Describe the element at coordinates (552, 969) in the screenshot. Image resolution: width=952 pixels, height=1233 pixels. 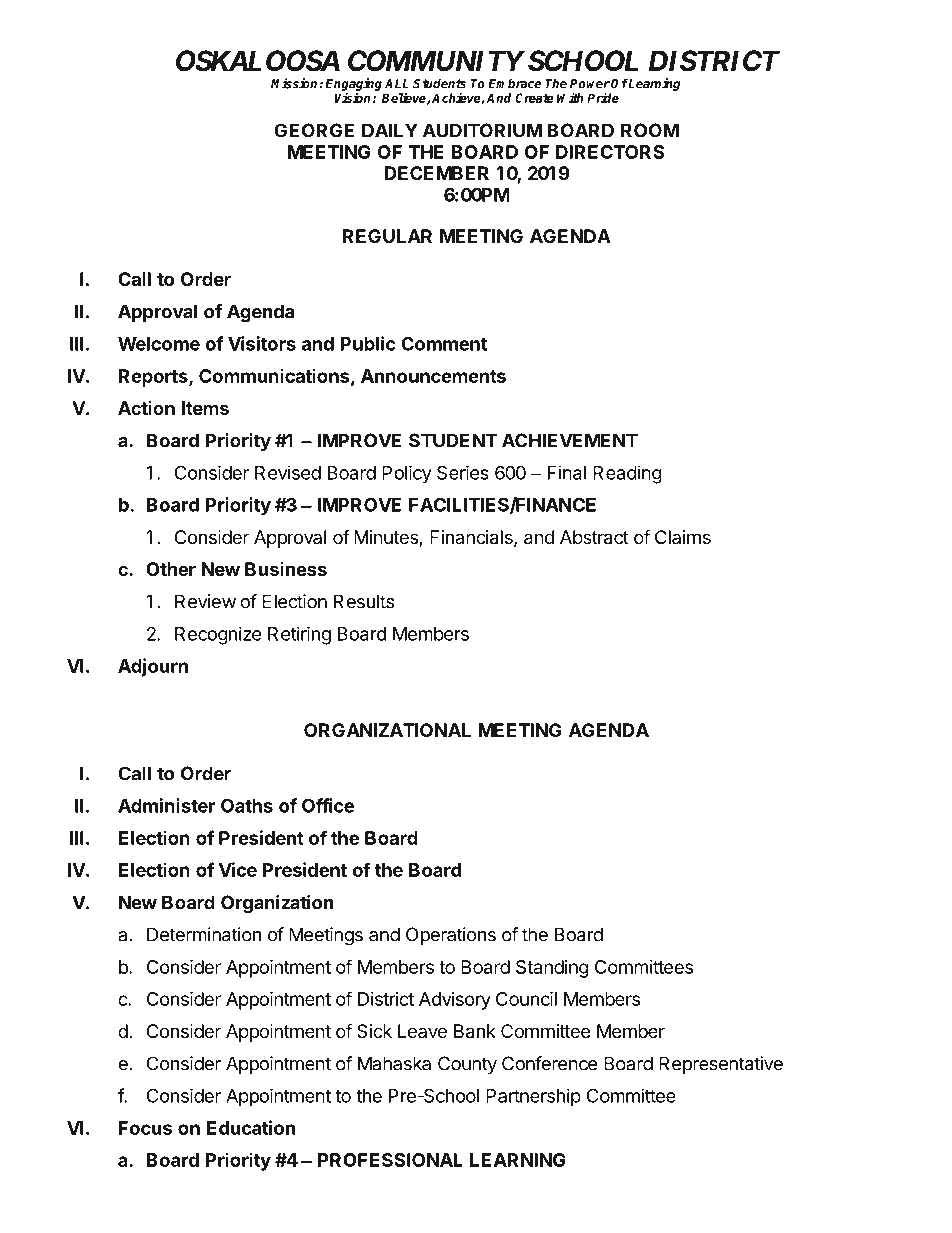
I see `Standing` at that location.
